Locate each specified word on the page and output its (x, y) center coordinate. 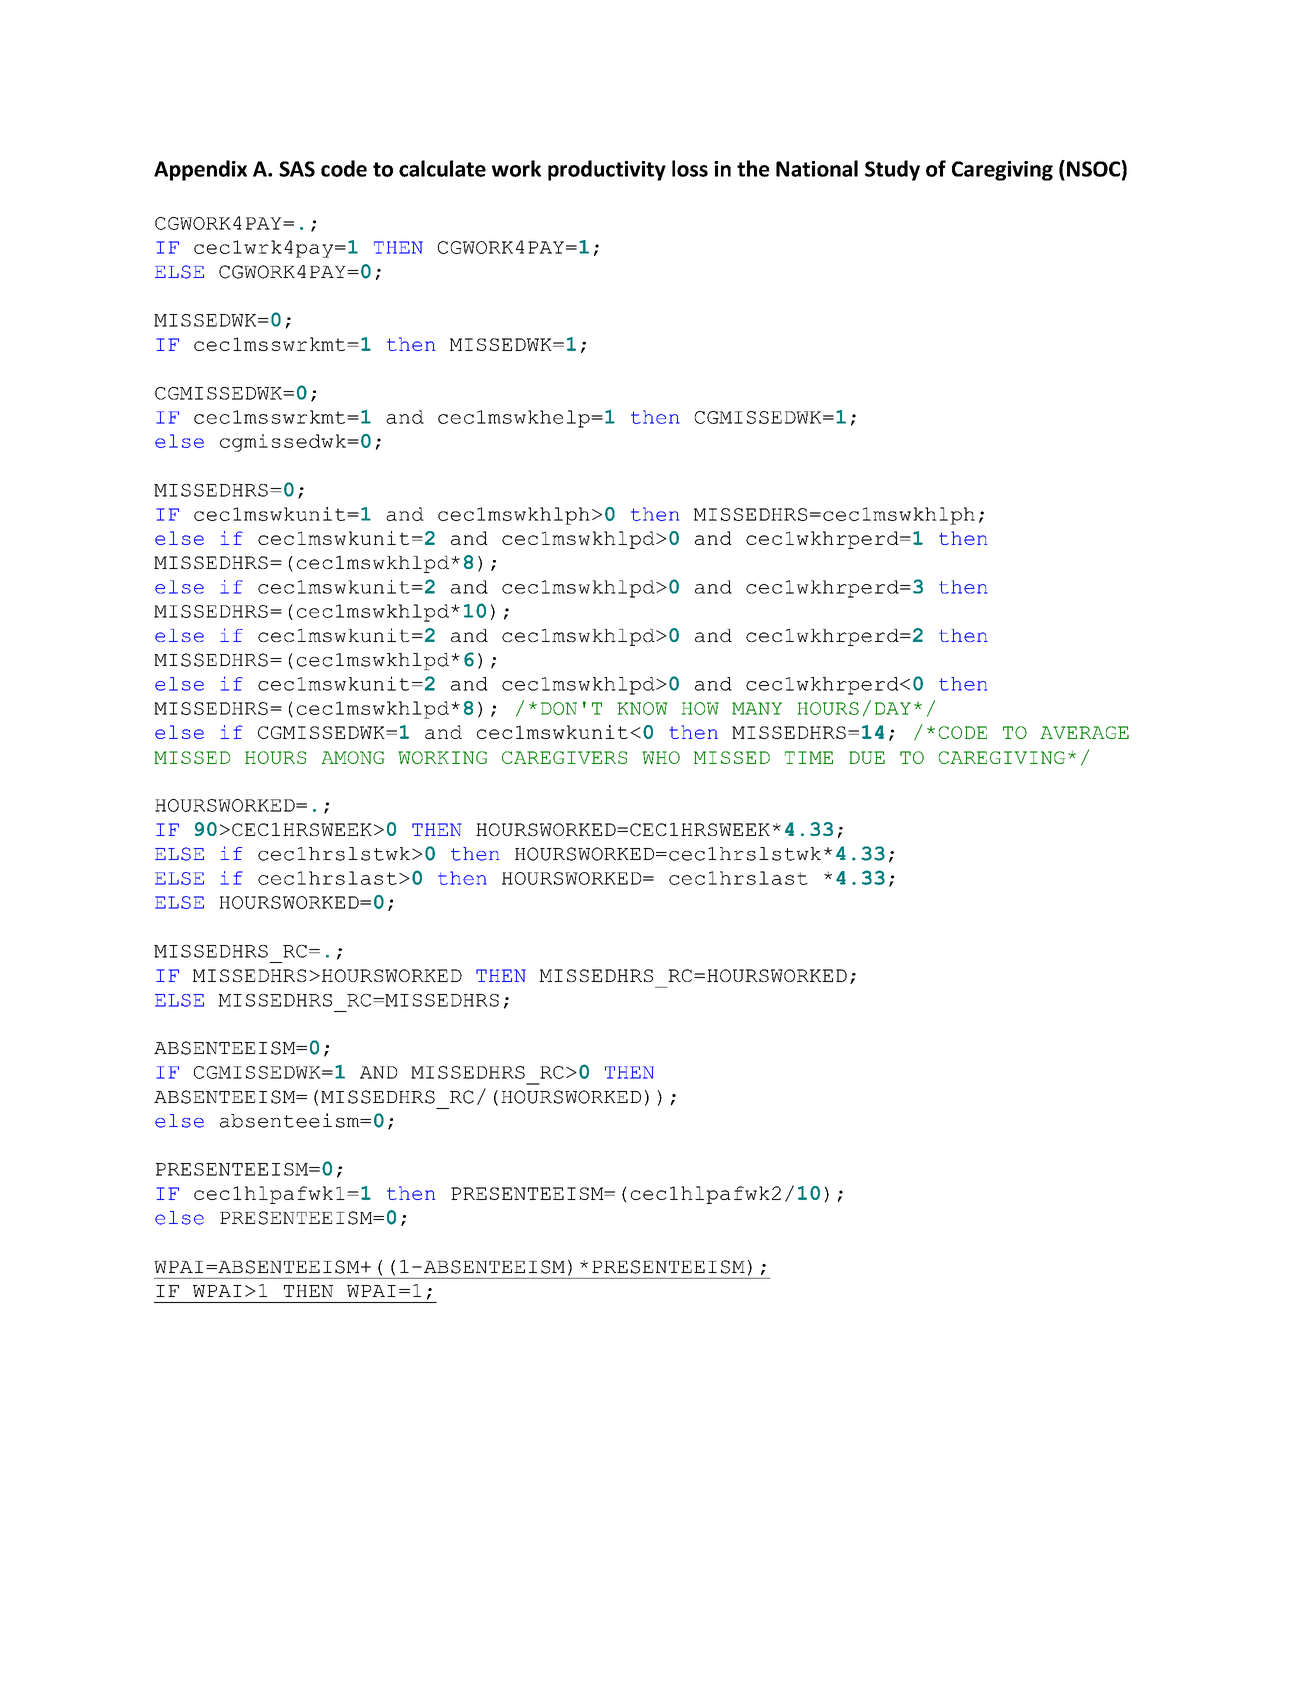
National (817, 168)
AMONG (352, 757)
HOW (700, 708)
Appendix (200, 170)
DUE (867, 757)
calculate (442, 168)
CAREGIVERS (564, 757)
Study (892, 170)
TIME (809, 757)
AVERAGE (1084, 732)
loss (690, 168)
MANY (757, 708)
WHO (661, 757)
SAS (297, 169)
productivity (607, 170)
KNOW (642, 708)
